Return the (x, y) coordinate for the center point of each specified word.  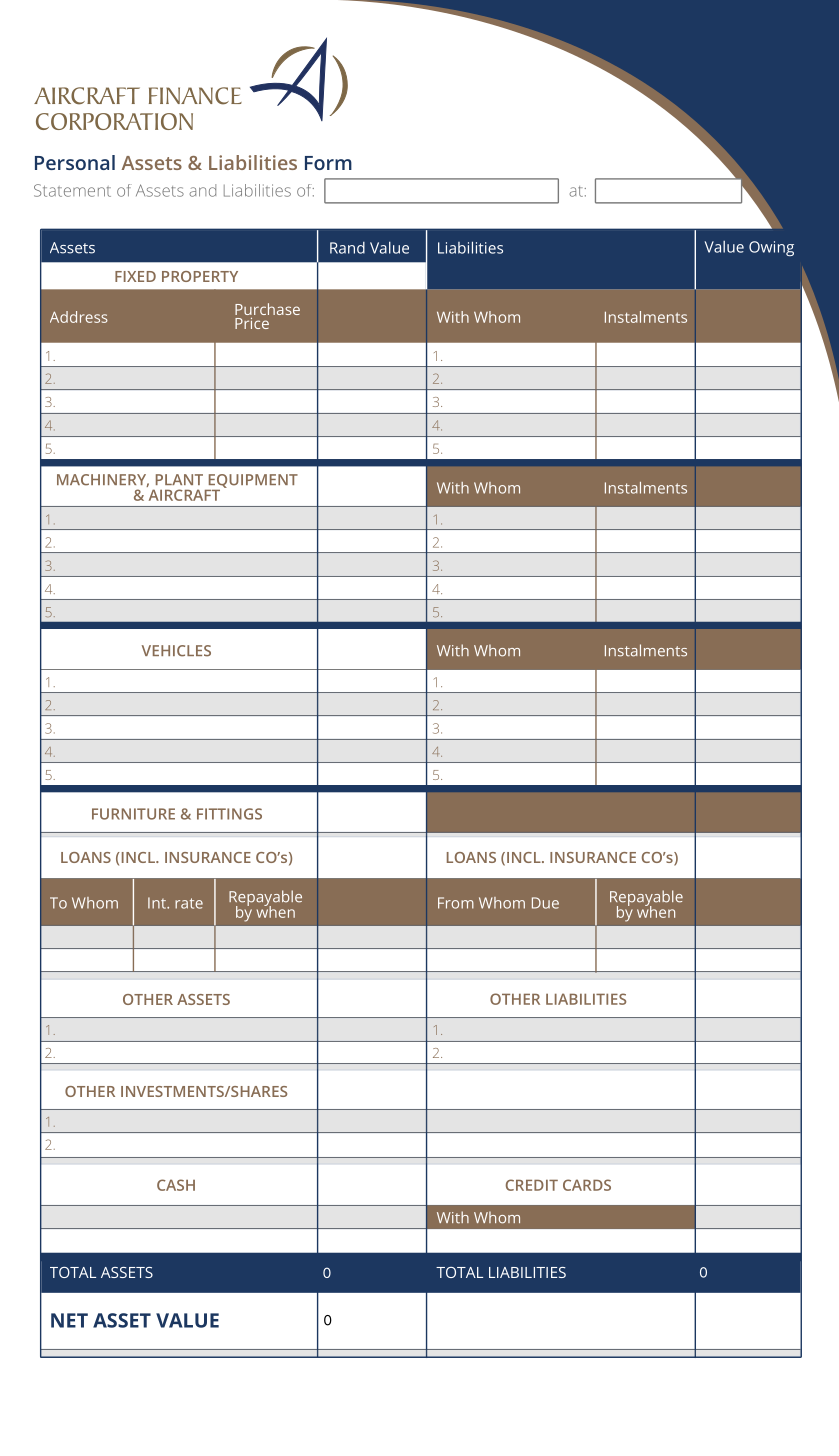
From (456, 903)
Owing (771, 248)
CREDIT (532, 1185)
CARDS (587, 1185)
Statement (72, 190)
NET (69, 1320)
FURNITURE (133, 814)
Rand (347, 248)
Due (545, 903)
